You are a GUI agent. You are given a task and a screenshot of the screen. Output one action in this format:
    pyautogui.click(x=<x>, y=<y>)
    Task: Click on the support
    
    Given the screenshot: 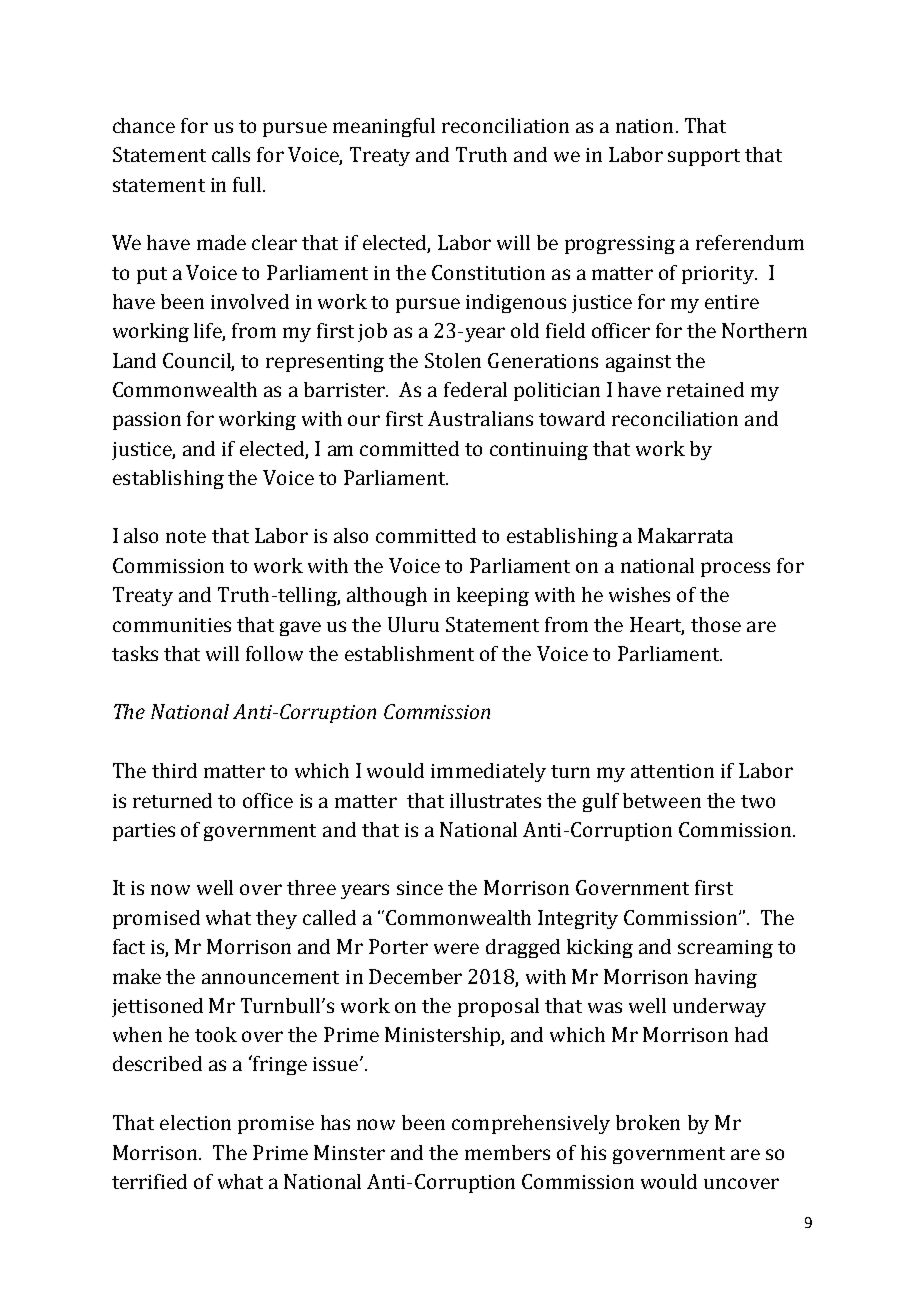 What is the action you would take?
    pyautogui.click(x=704, y=157)
